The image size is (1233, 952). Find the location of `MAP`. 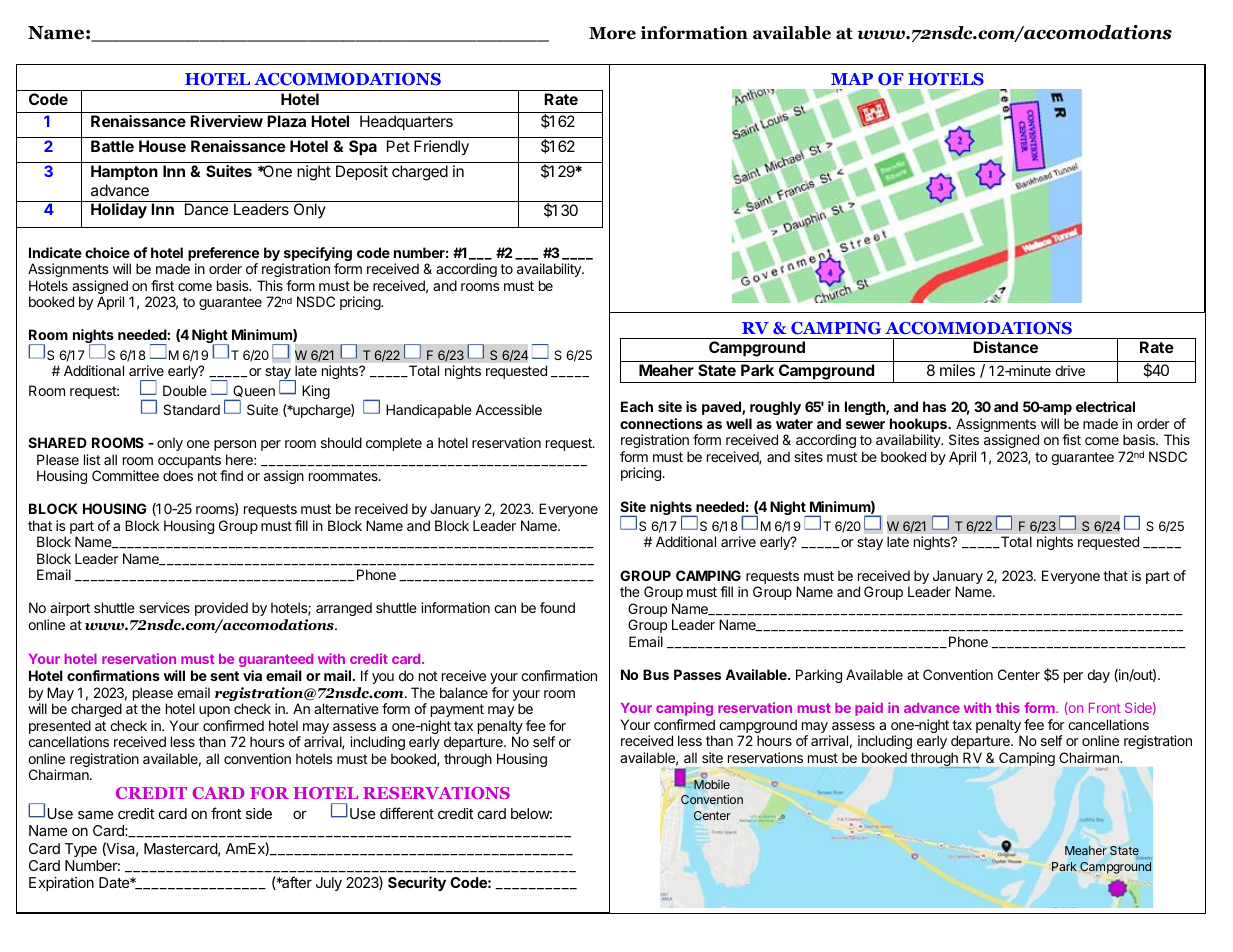

MAP is located at coordinates (852, 79).
